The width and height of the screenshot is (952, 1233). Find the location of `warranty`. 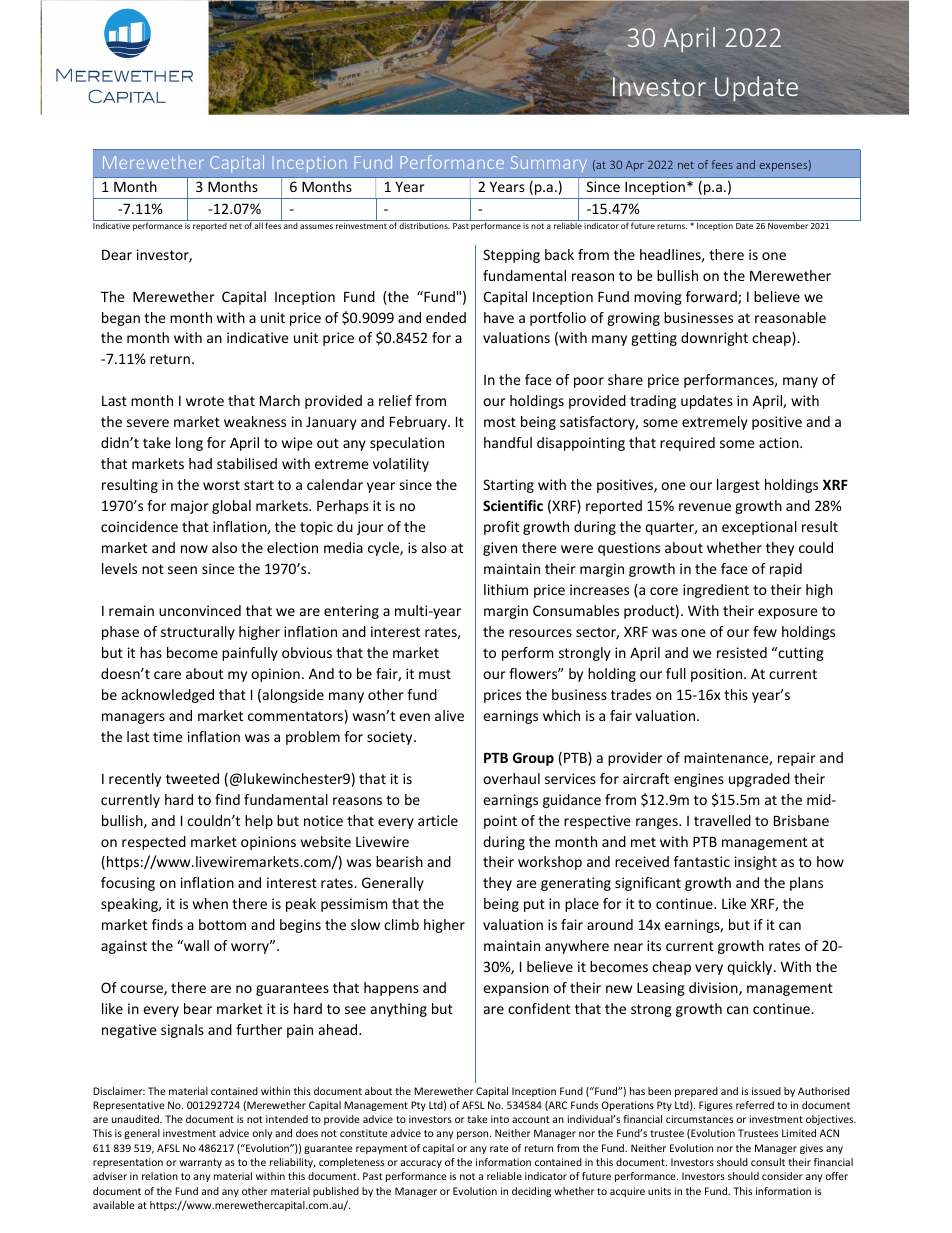

warranty is located at coordinates (200, 1163).
